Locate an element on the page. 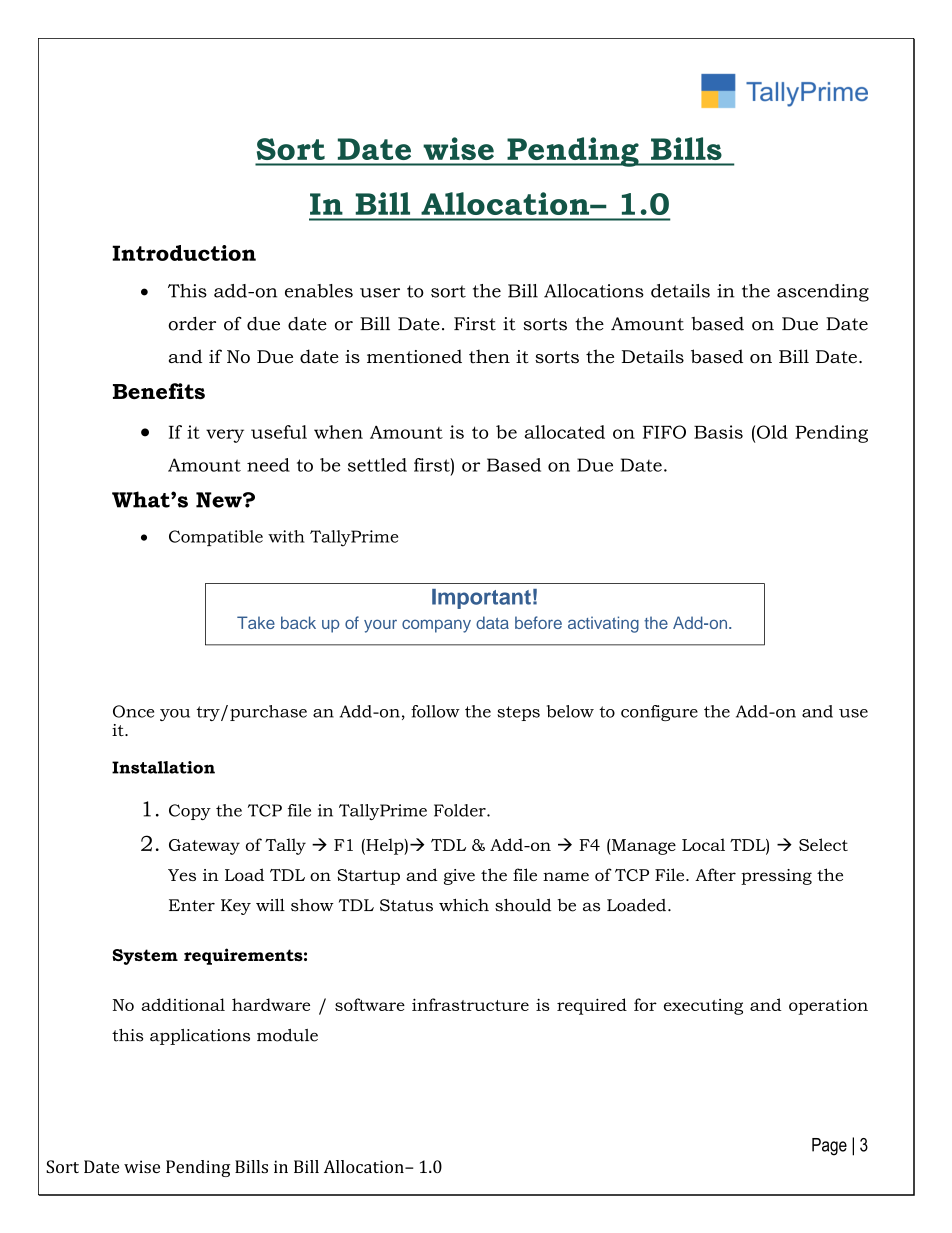 The width and height of the image is (952, 1233). Basis is located at coordinates (718, 432).
